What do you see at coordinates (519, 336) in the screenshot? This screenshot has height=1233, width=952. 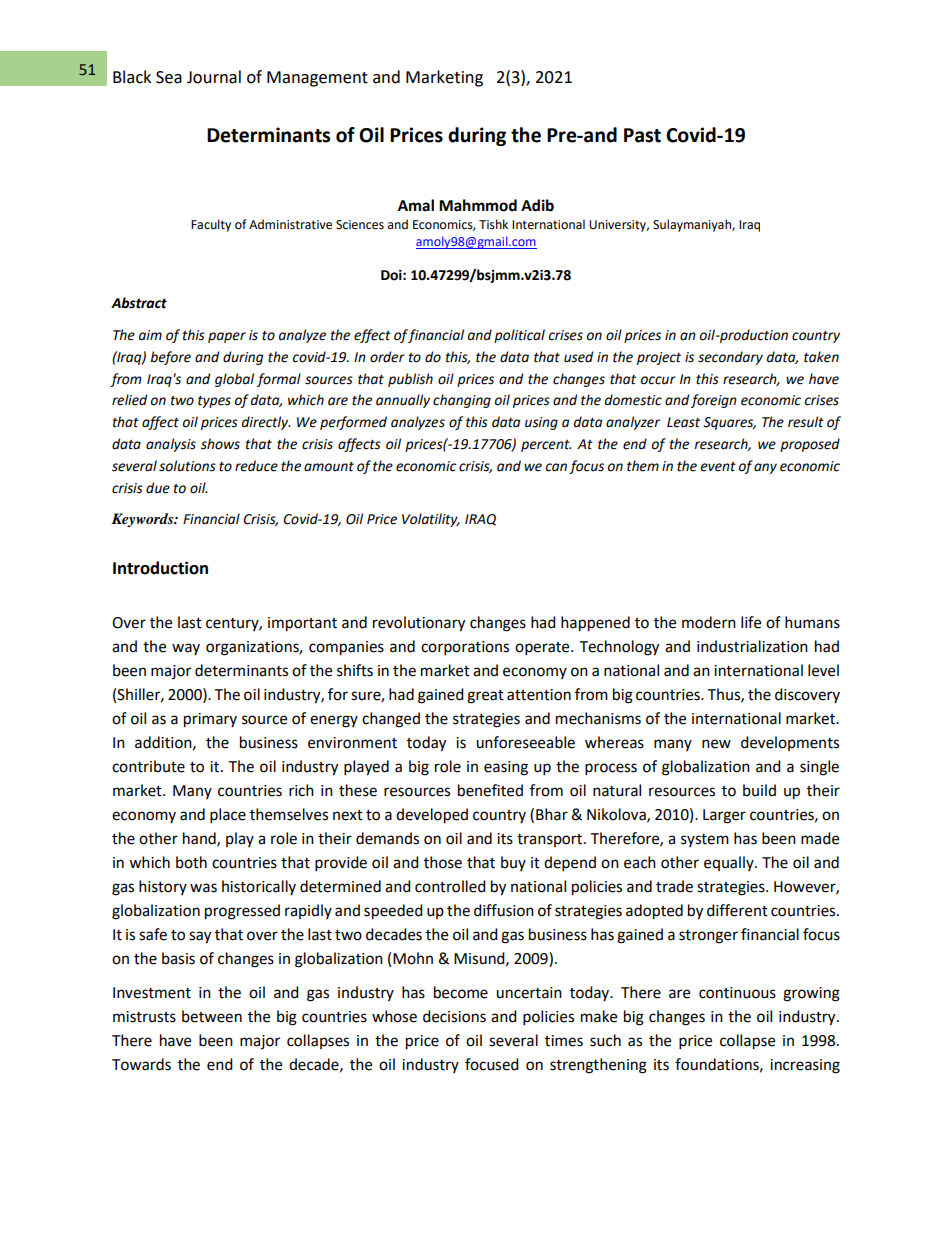 I see `political` at bounding box center [519, 336].
